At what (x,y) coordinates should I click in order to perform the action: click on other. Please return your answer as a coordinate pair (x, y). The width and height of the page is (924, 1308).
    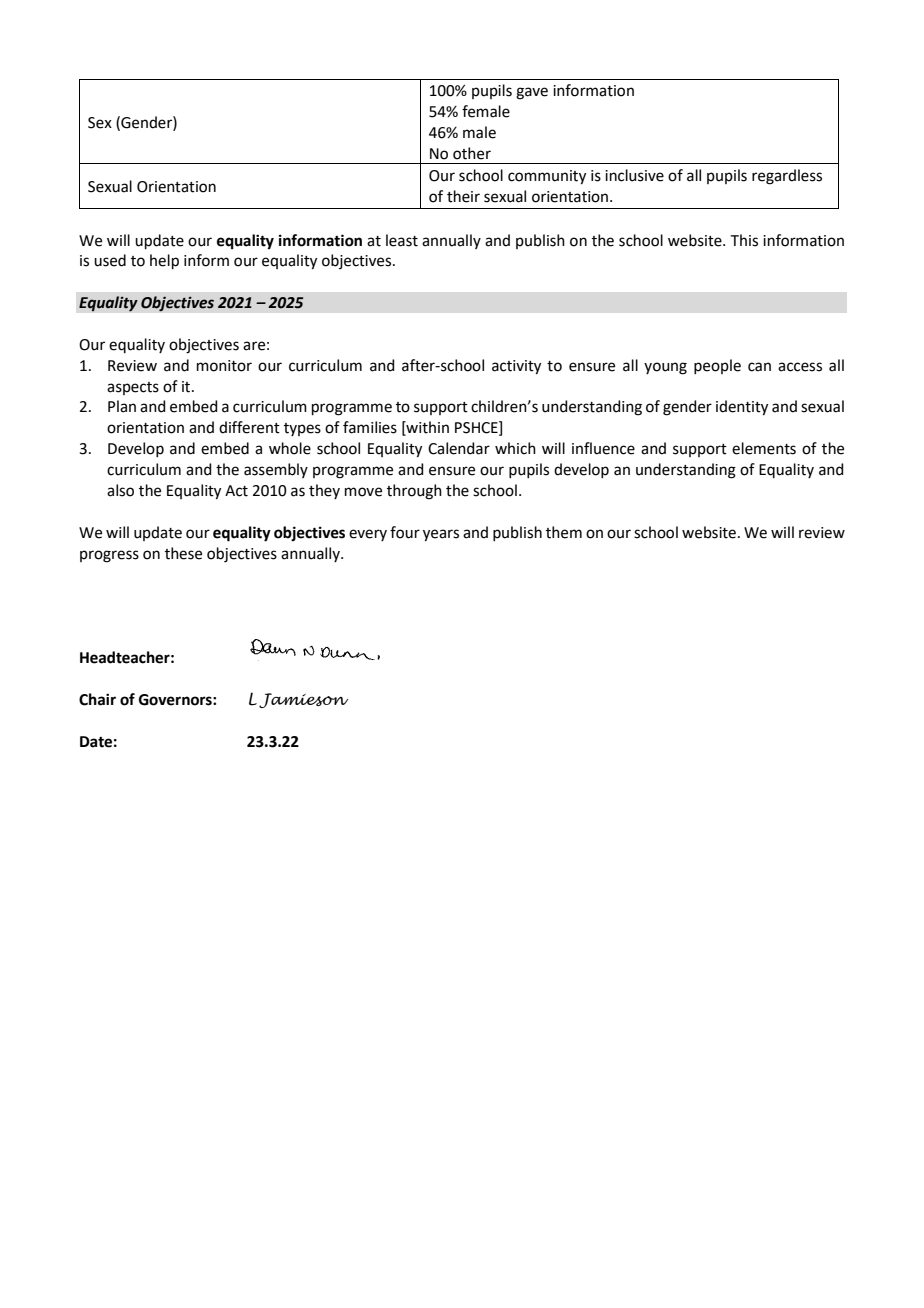
    Looking at the image, I should click on (472, 153).
